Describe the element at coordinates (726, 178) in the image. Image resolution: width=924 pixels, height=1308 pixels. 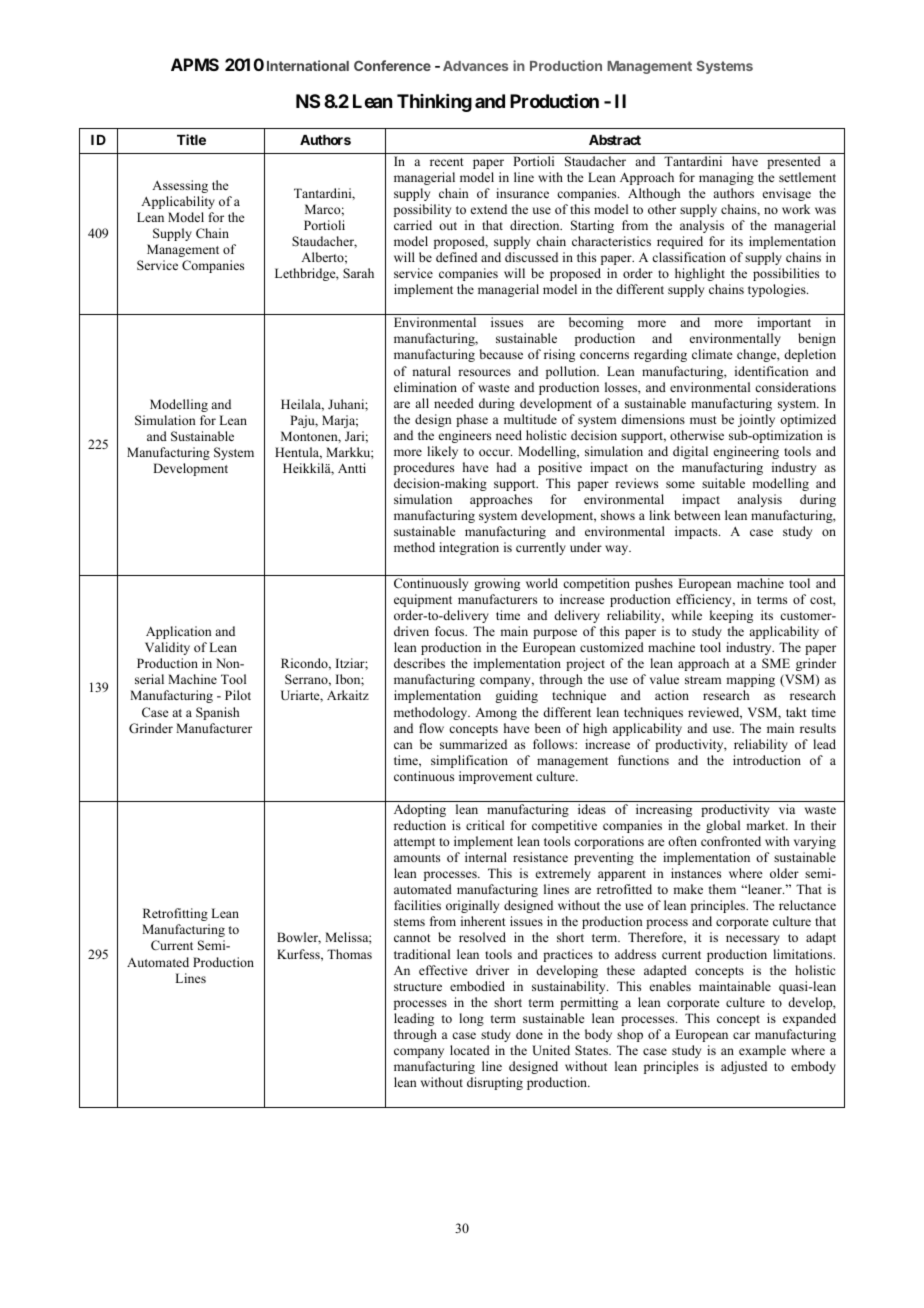
I see `managing` at that location.
